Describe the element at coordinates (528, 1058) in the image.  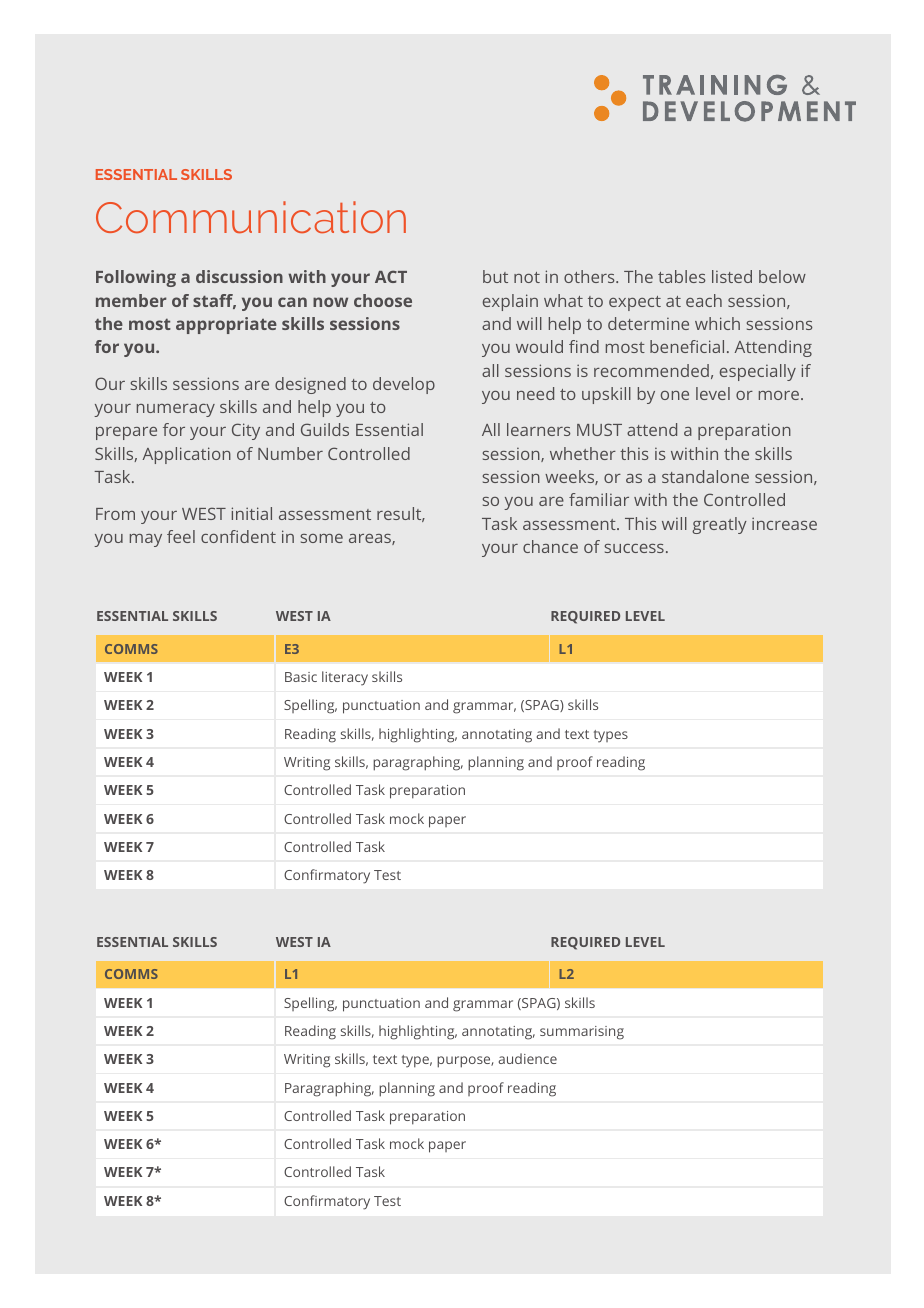
I see `audience` at that location.
